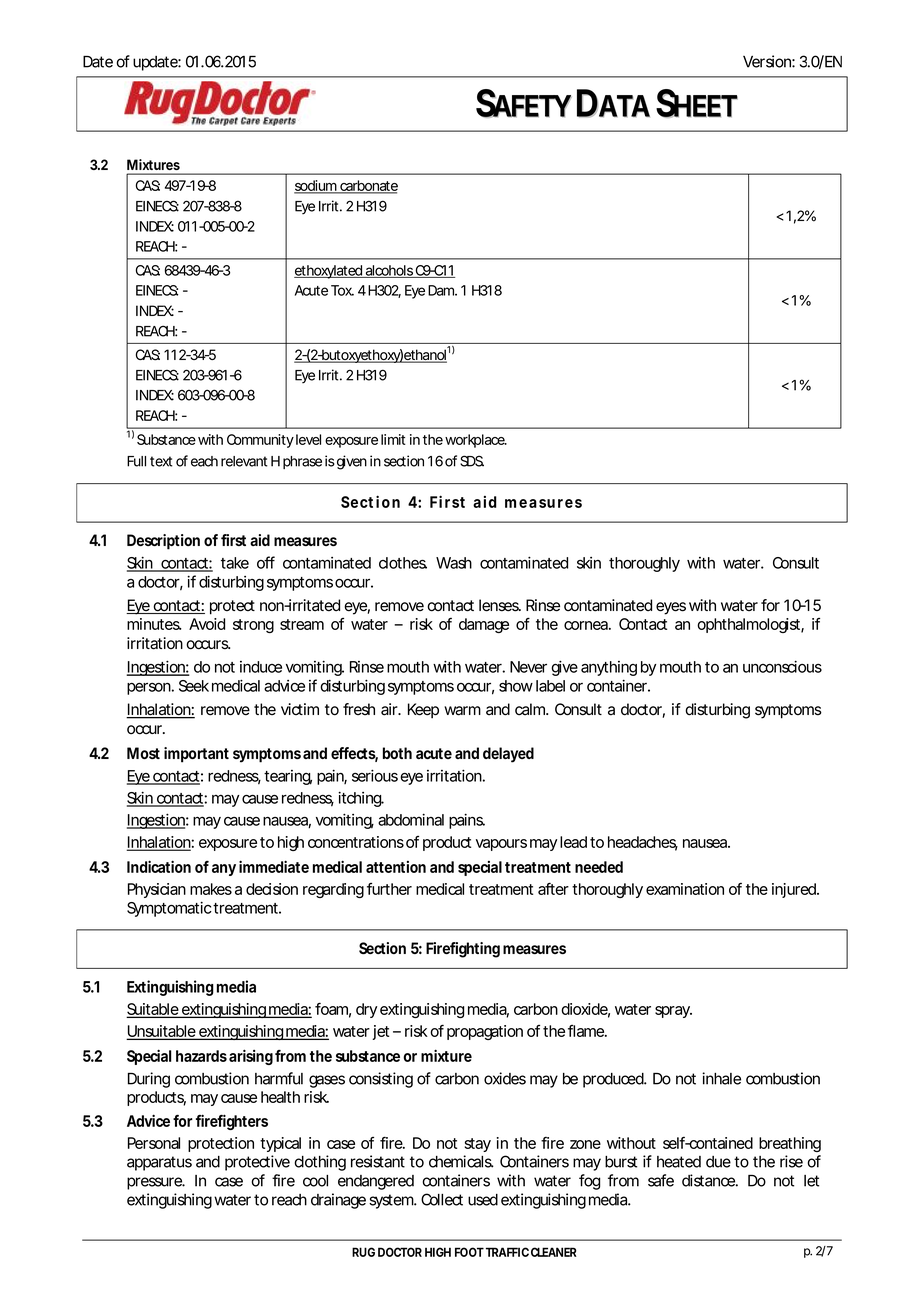  I want to click on propagation, so click(485, 1032).
